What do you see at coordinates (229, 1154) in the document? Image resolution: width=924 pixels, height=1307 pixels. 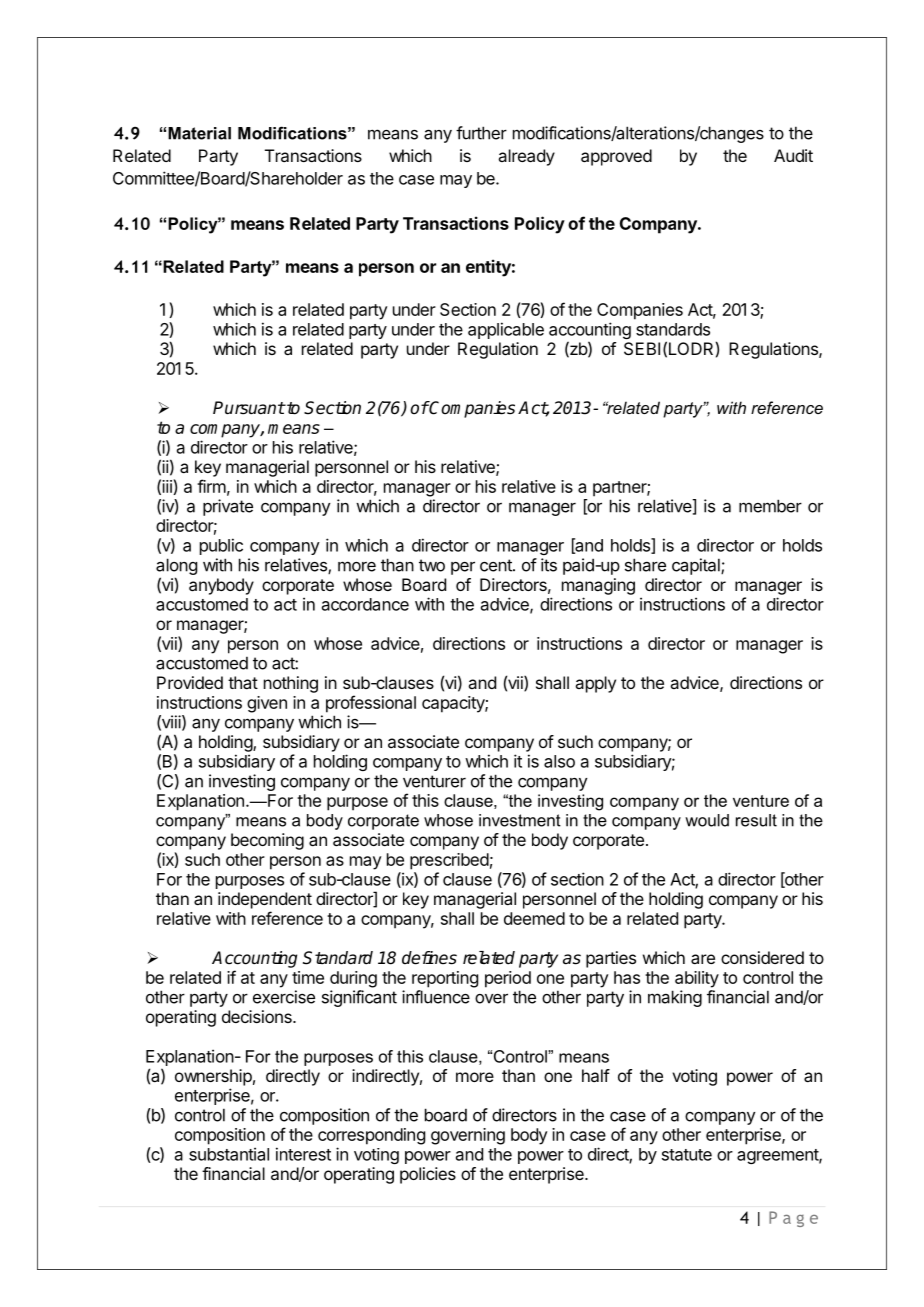 I see `substantial` at bounding box center [229, 1154].
